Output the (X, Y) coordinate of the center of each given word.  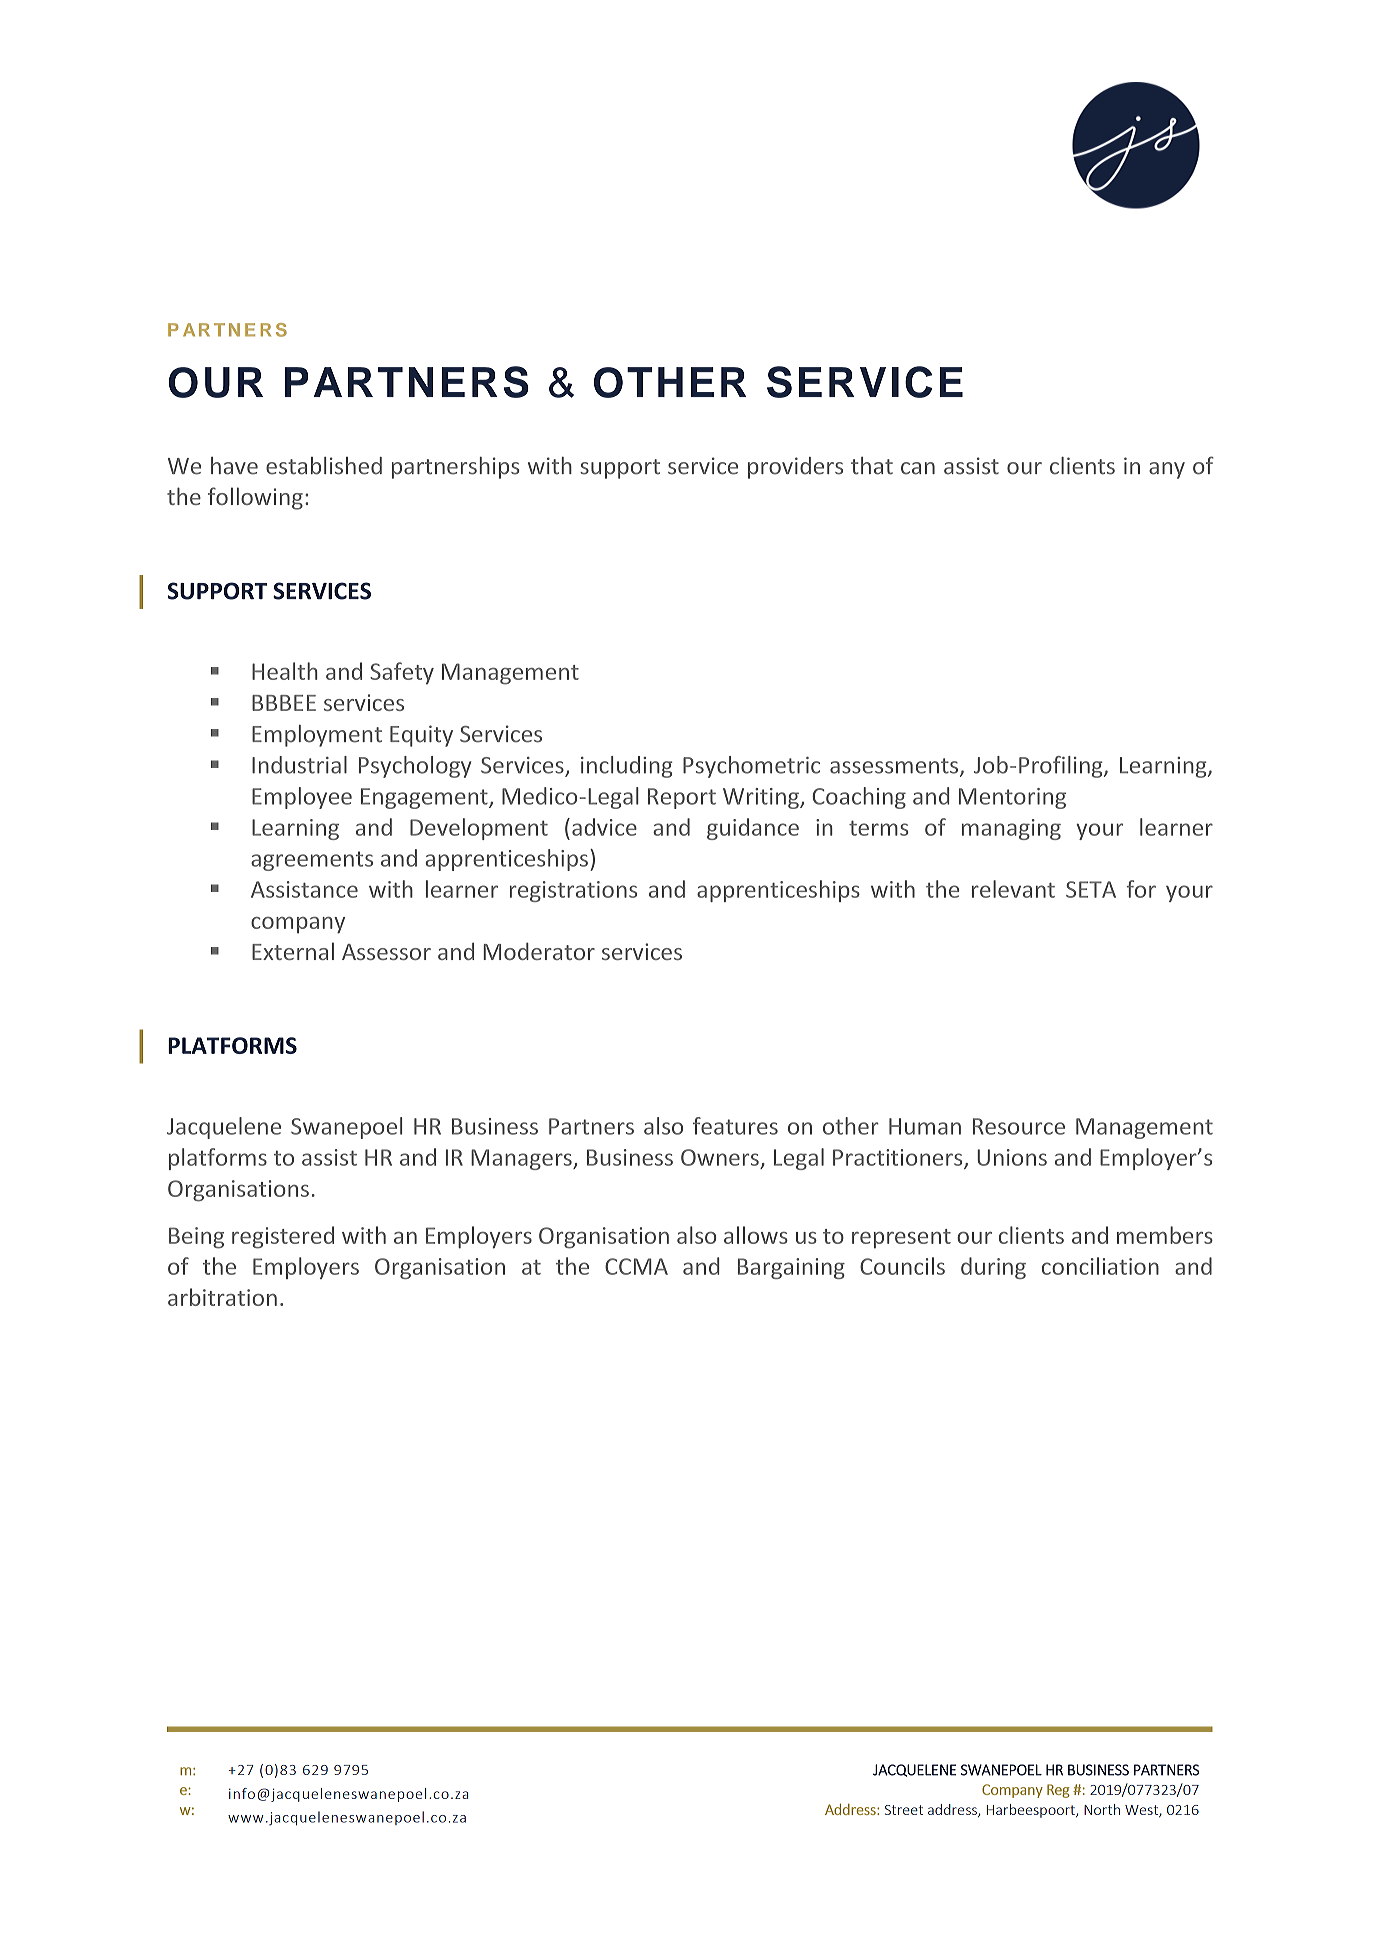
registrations (573, 891)
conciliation (1100, 1266)
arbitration (222, 1297)
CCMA (636, 1266)
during (993, 1268)
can (918, 468)
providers (795, 468)
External (293, 951)
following (255, 498)
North (1102, 1809)
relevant (1013, 889)
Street (904, 1810)
